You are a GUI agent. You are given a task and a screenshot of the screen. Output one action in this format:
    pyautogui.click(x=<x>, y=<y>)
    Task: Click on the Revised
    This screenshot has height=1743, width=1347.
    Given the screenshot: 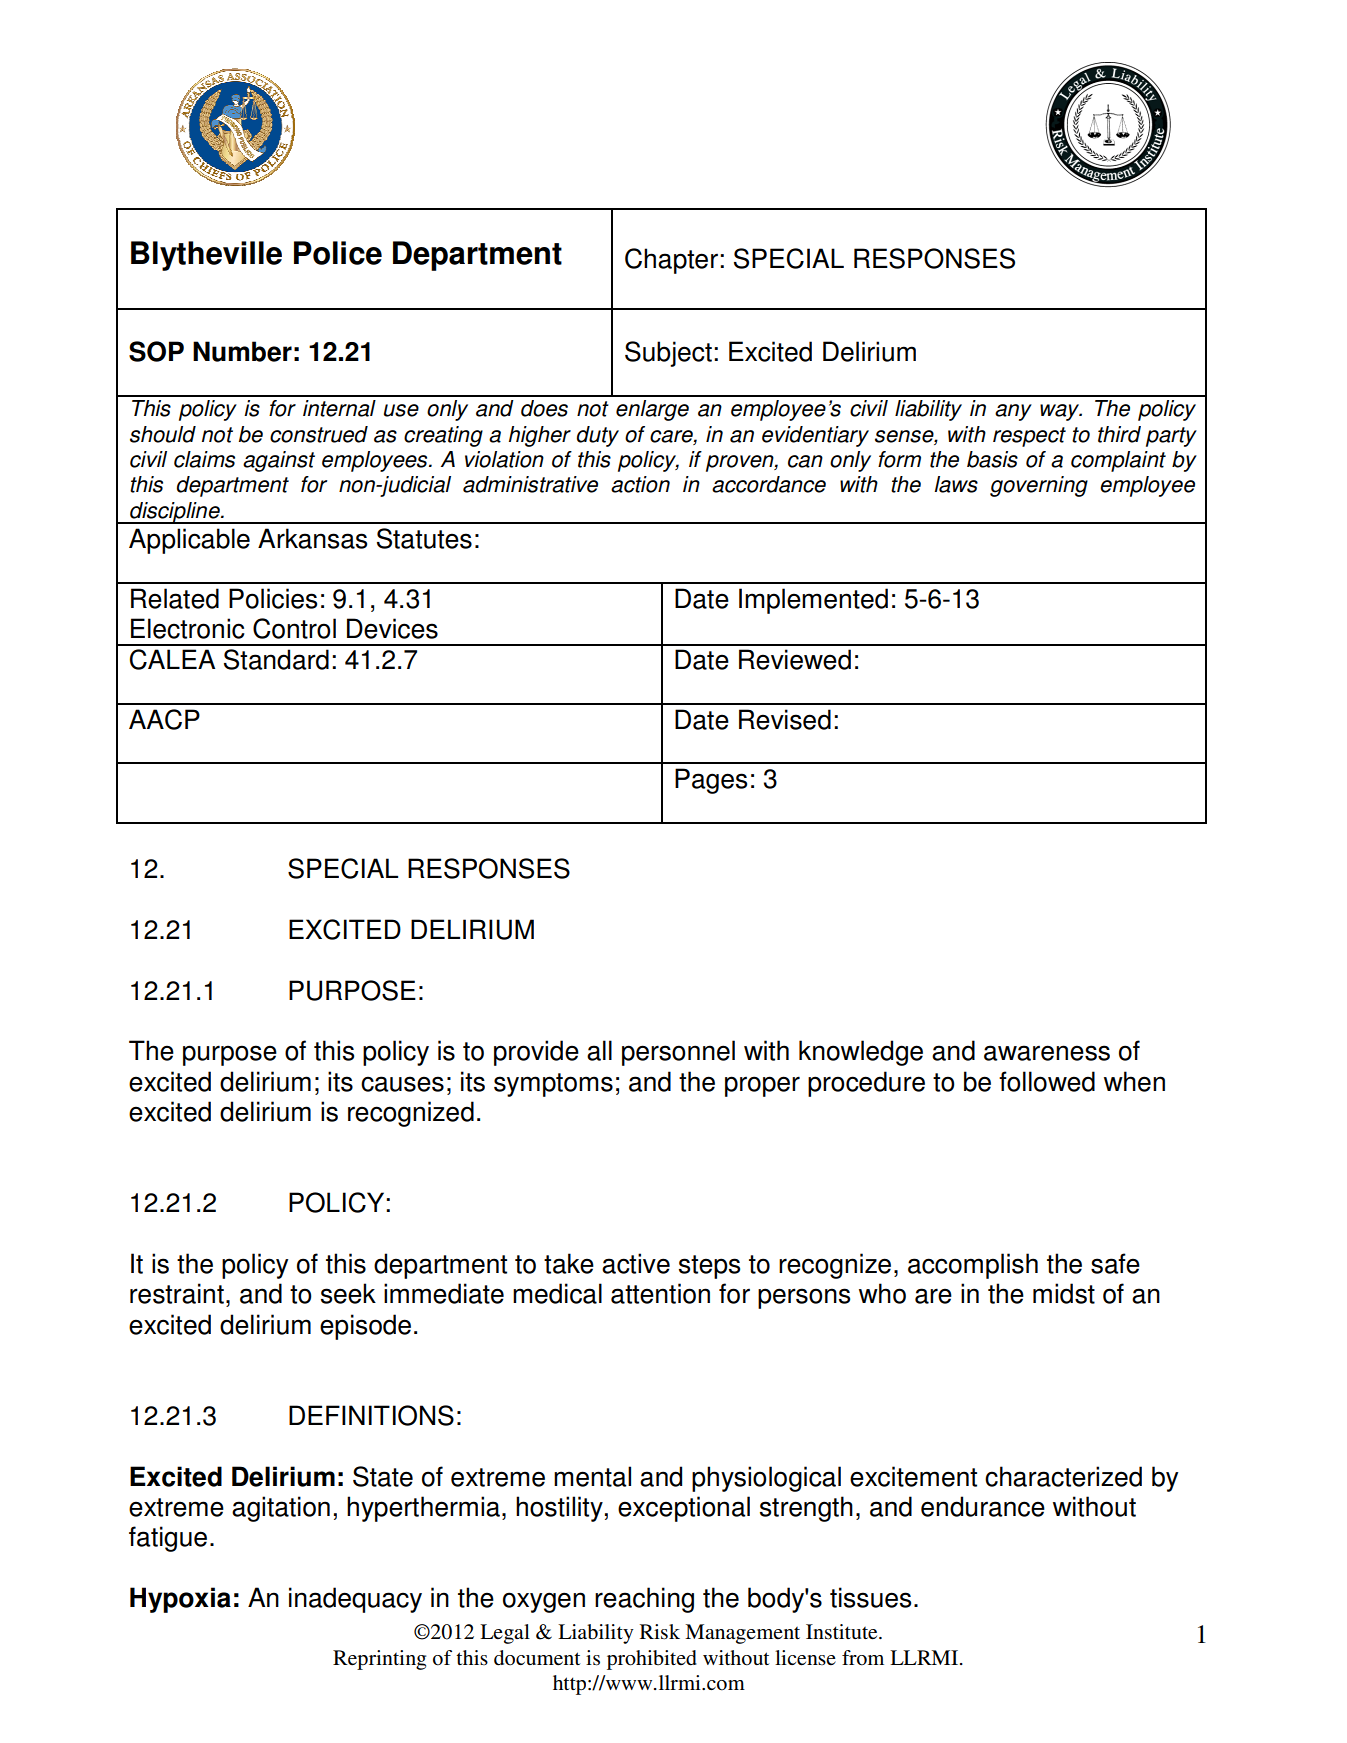 What is the action you would take?
    pyautogui.click(x=785, y=719)
